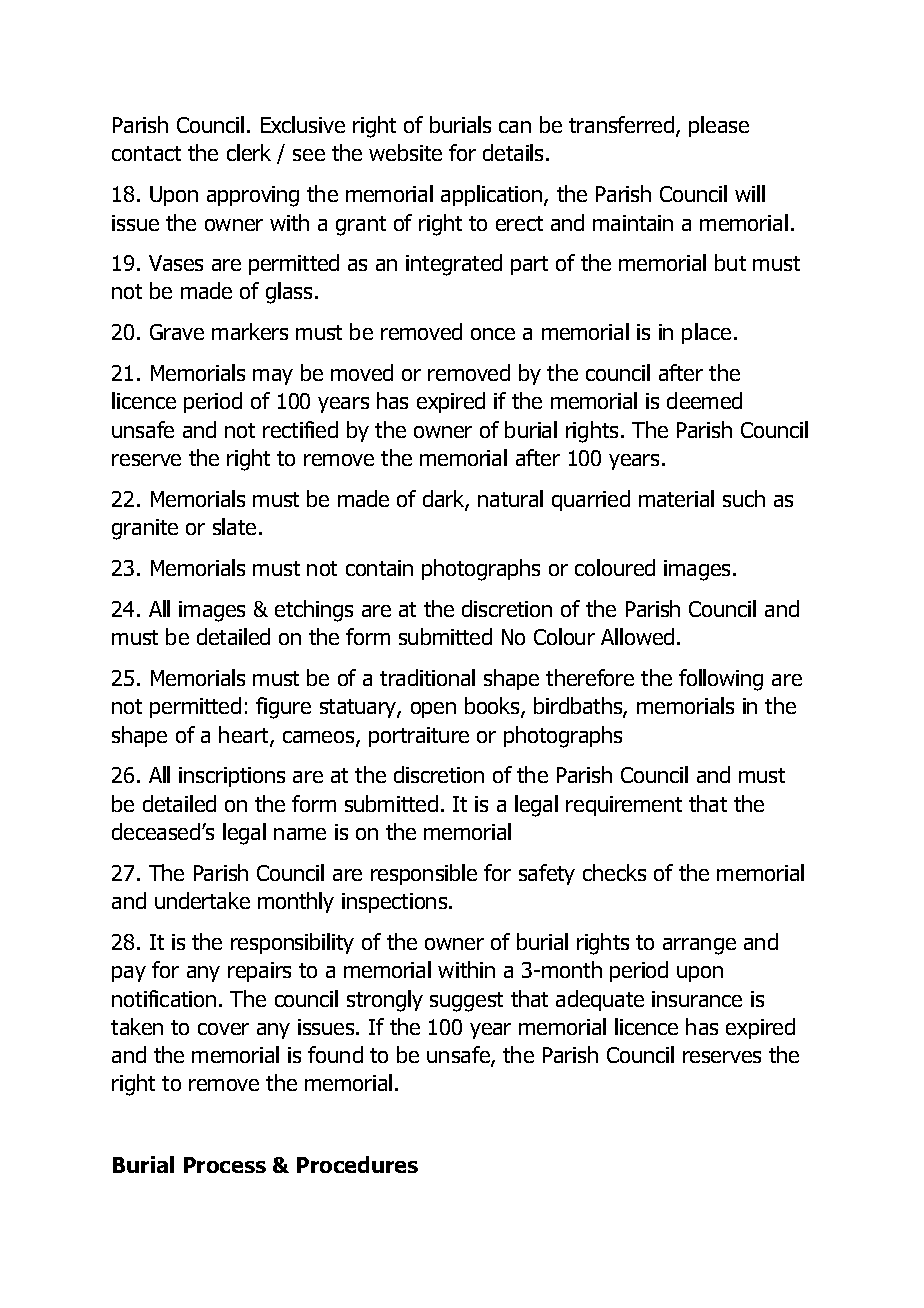 This image has height=1308, width=924. What do you see at coordinates (202, 900) in the image?
I see `undertake` at bounding box center [202, 900].
